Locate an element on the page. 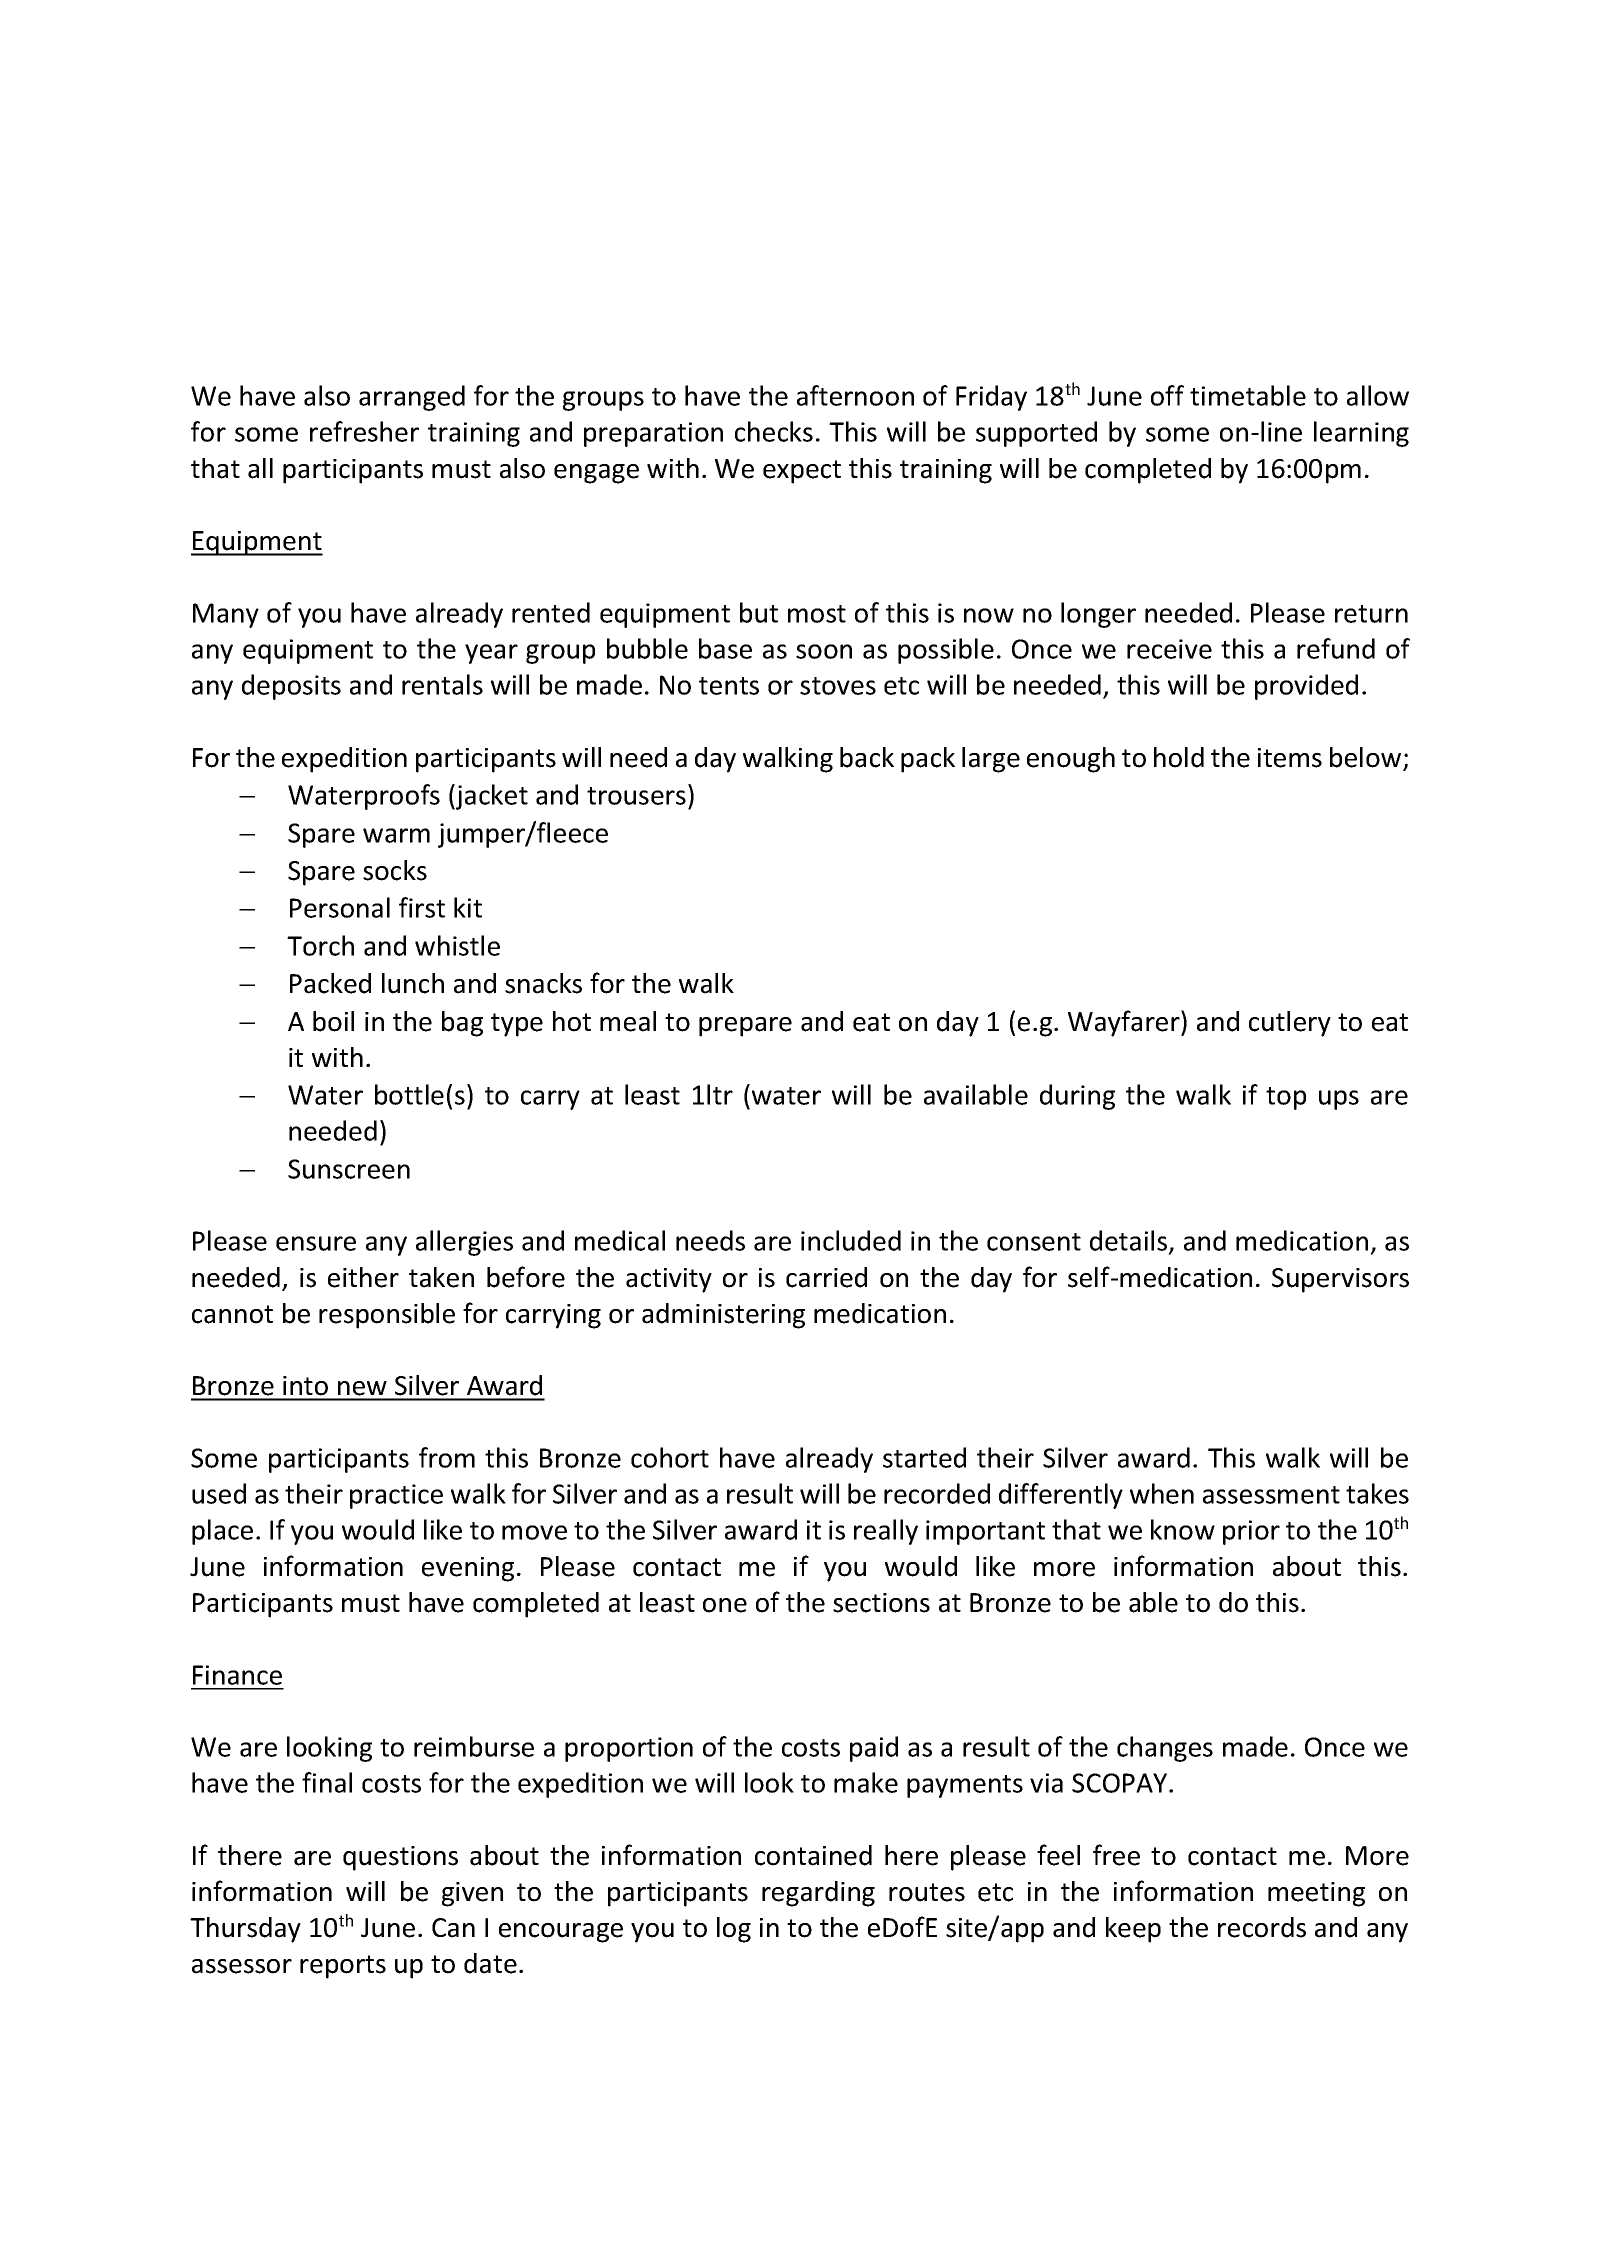 This image has height=2265, width=1600. back is located at coordinates (867, 757).
